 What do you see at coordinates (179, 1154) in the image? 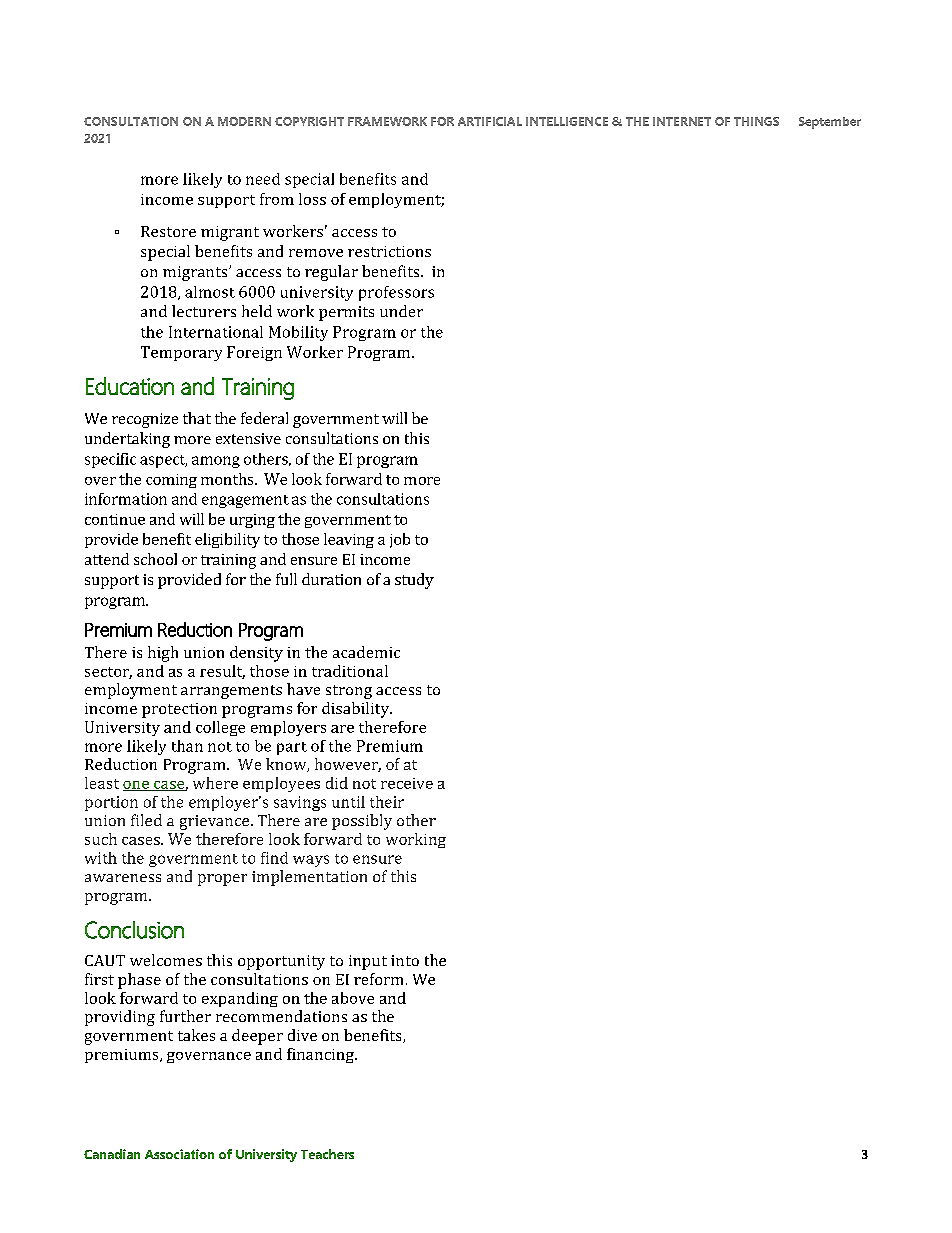
I see `Association` at bounding box center [179, 1154].
